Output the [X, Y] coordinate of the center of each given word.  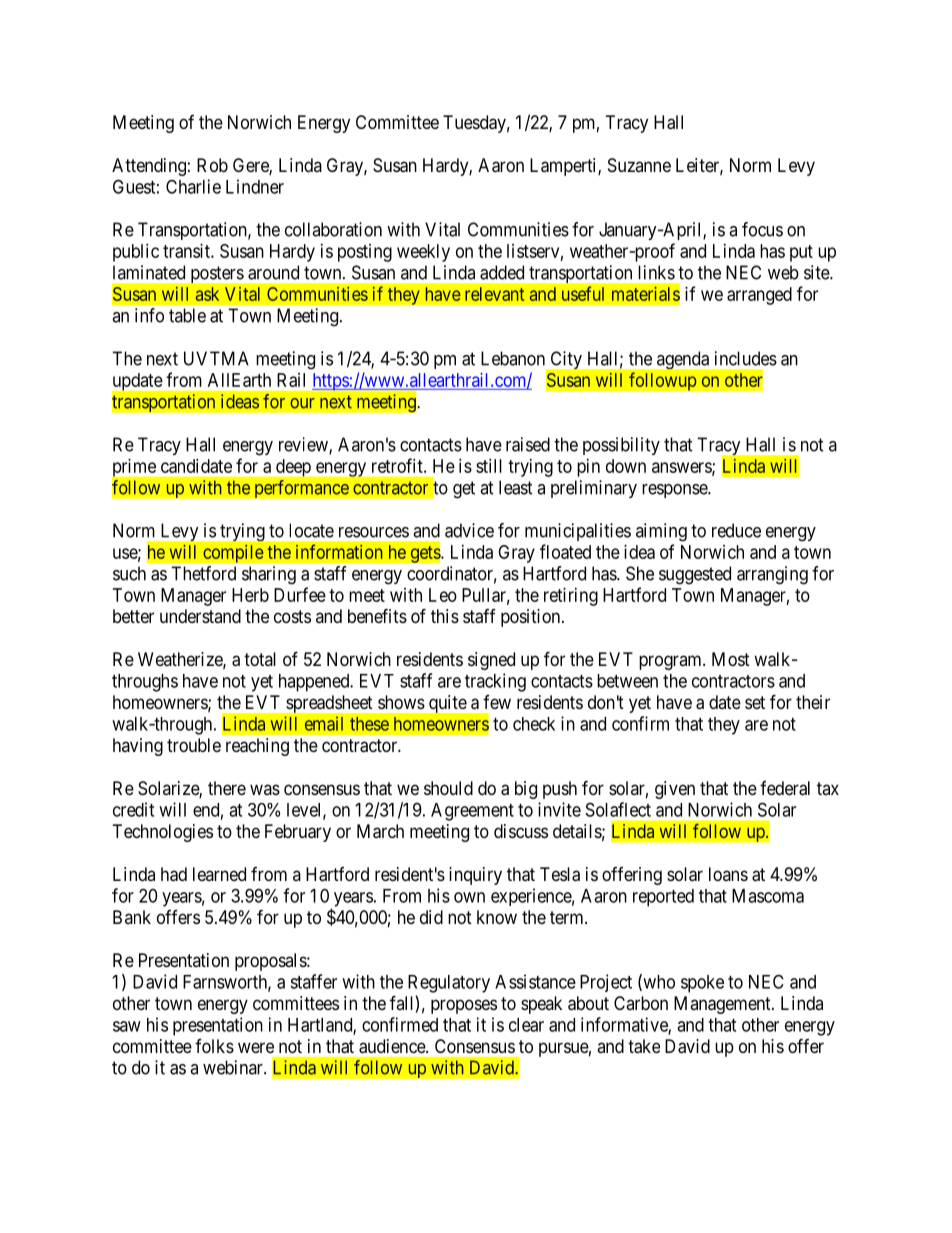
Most [731, 659]
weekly [423, 253]
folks [214, 1046]
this [445, 616]
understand [200, 616]
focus [762, 229]
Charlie [193, 186]
